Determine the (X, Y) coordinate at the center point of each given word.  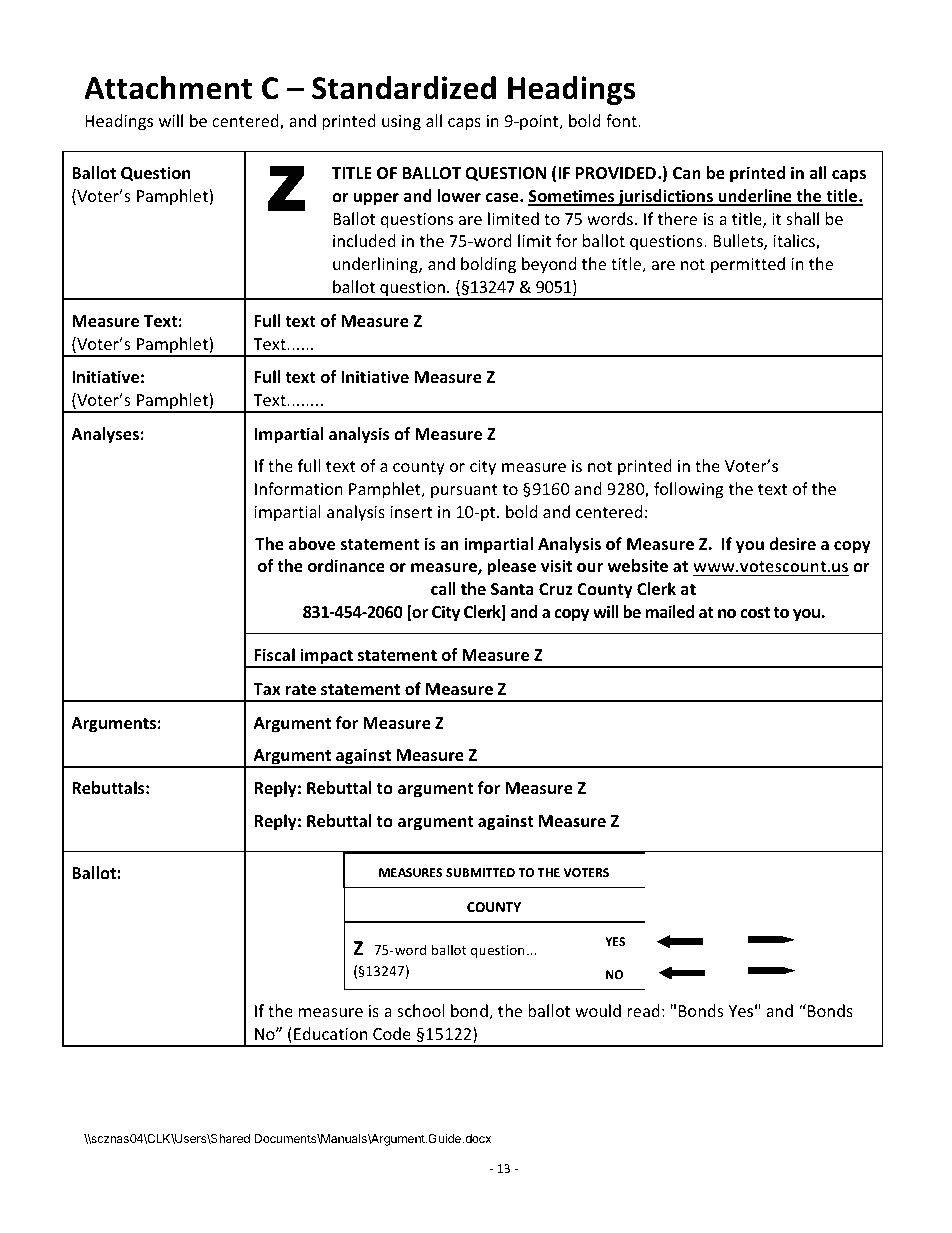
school (420, 1010)
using (401, 123)
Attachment (168, 88)
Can (687, 173)
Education (331, 1033)
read (643, 1010)
